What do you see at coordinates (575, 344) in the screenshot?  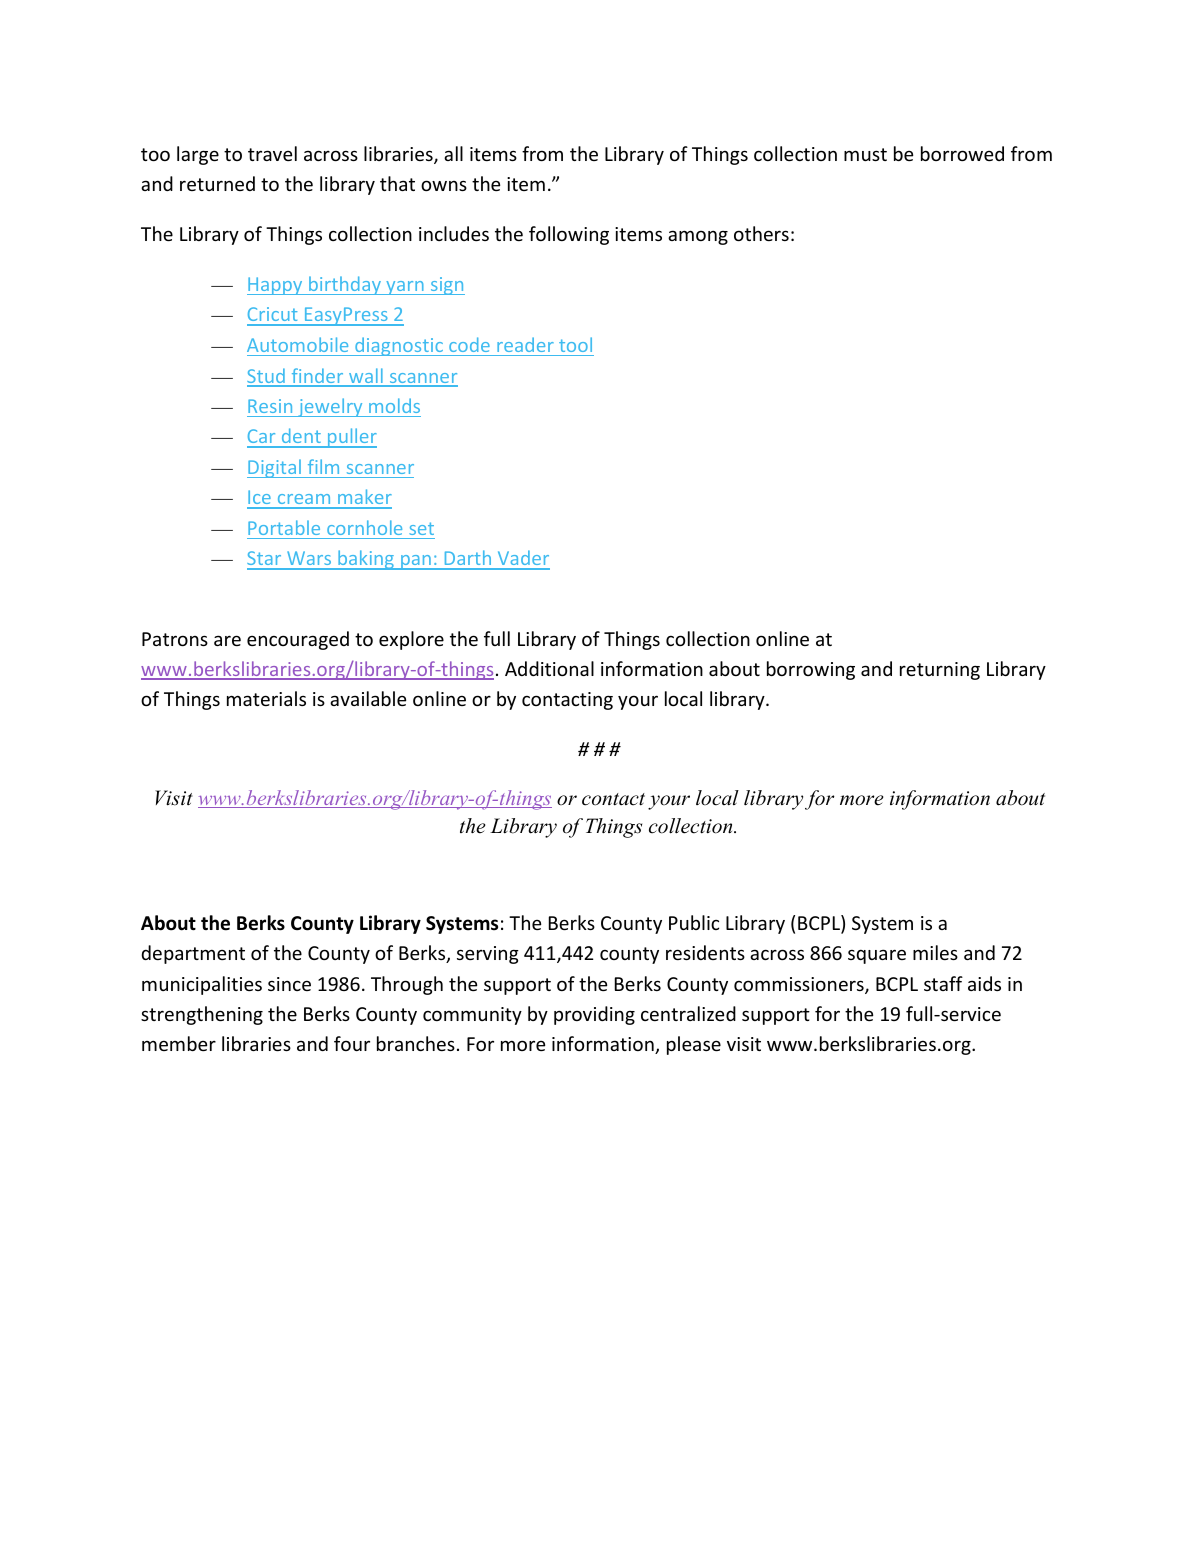 I see `tool` at bounding box center [575, 344].
